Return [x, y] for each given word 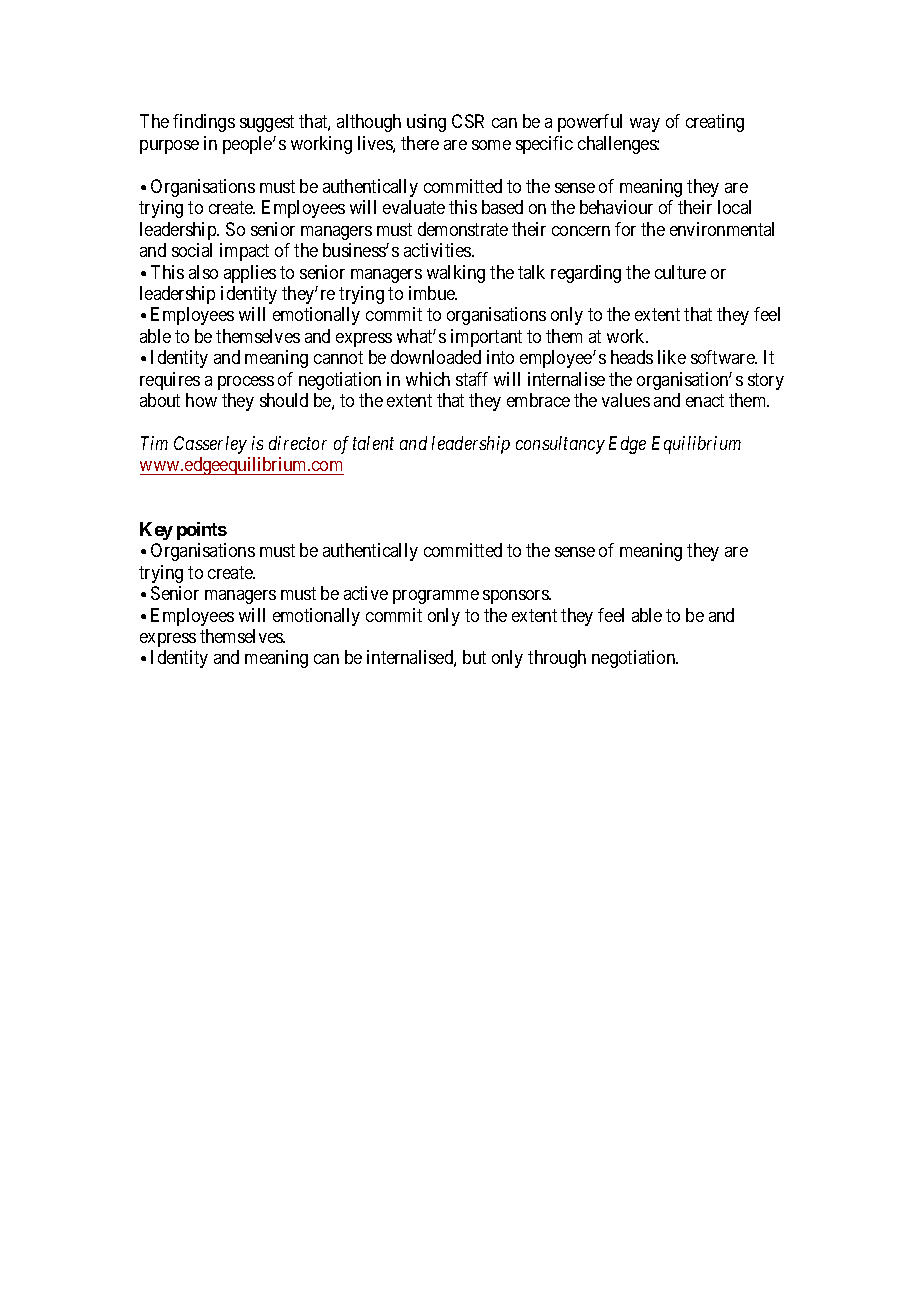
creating [715, 123]
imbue [433, 293]
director [298, 443]
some [491, 145]
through [557, 659]
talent [373, 443]
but [474, 657]
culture [680, 272]
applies [250, 274]
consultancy [560, 445]
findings [204, 123]
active [366, 593]
